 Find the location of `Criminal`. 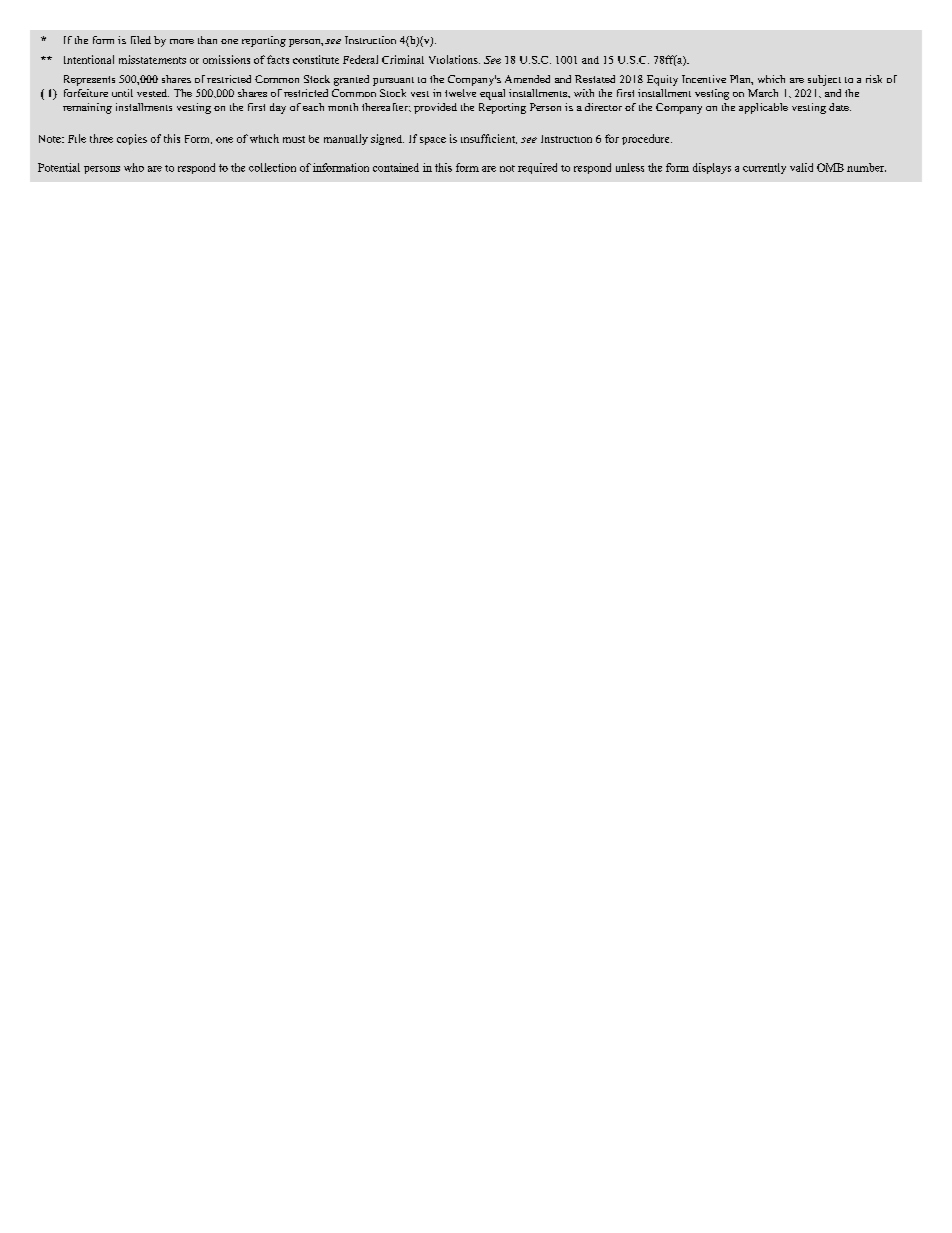

Criminal is located at coordinates (403, 59).
